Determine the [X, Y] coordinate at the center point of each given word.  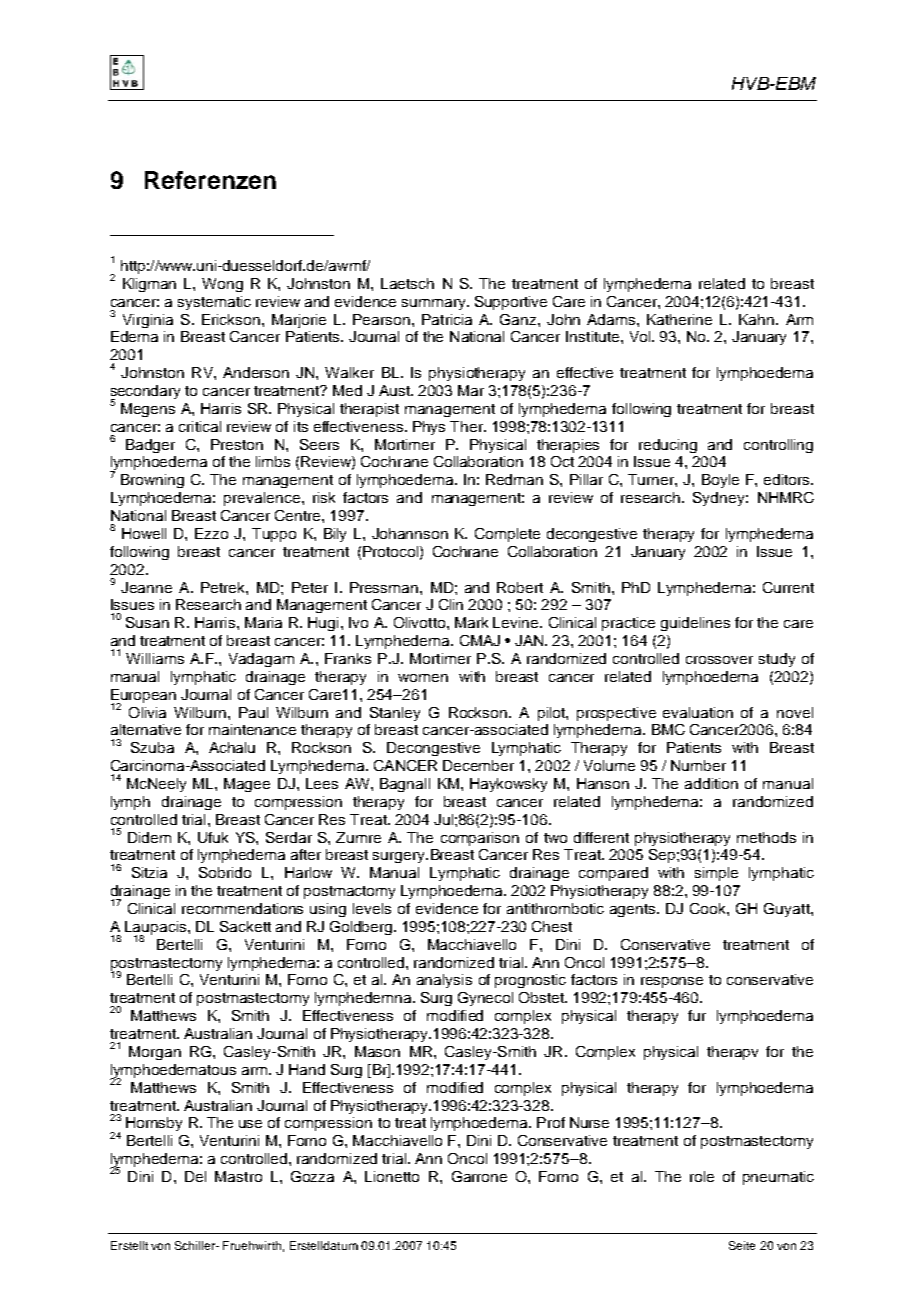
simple [716, 874]
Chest [552, 926]
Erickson [231, 319]
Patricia [447, 319]
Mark [471, 622]
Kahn [758, 319]
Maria [263, 622]
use [250, 1124]
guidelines [695, 624]
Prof [551, 1122]
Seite [742, 1245]
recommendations [242, 908]
